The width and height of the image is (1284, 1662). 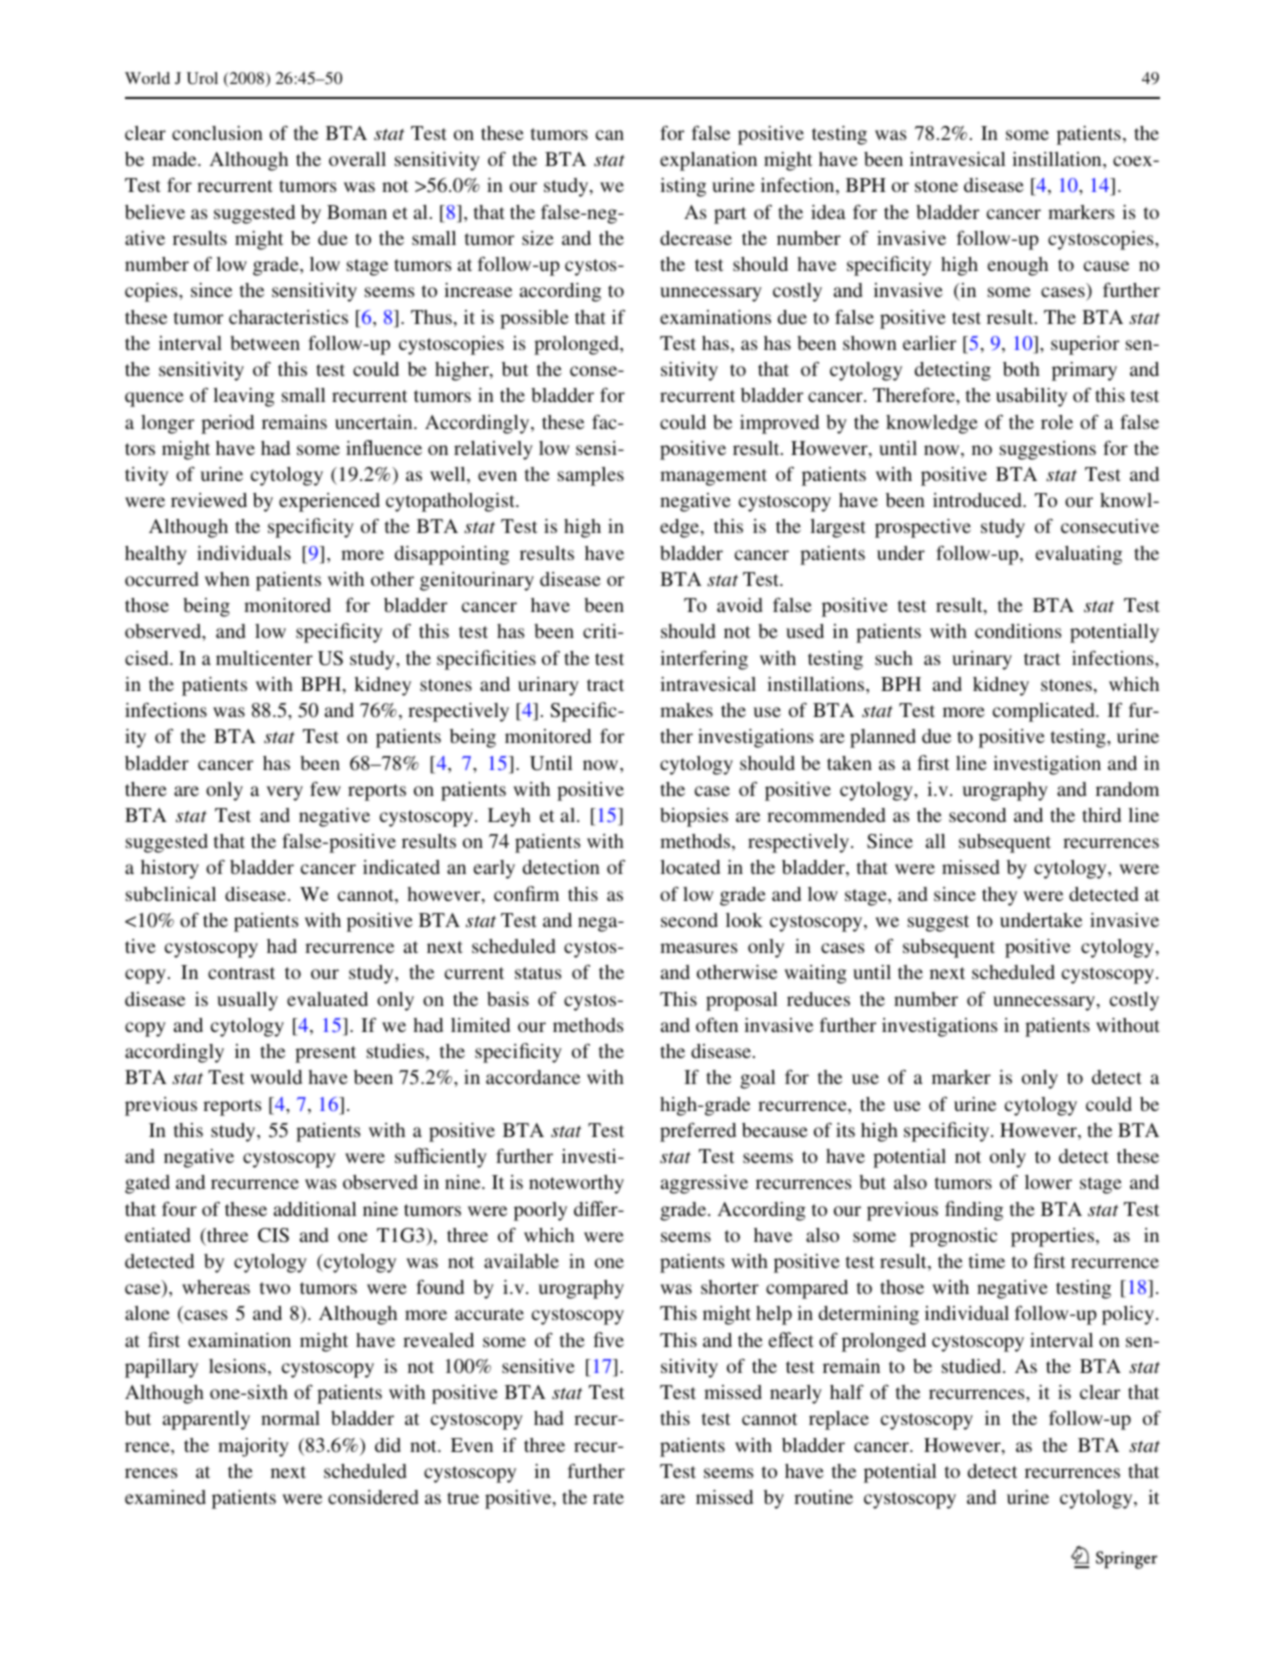 I want to click on they, so click(x=999, y=896).
